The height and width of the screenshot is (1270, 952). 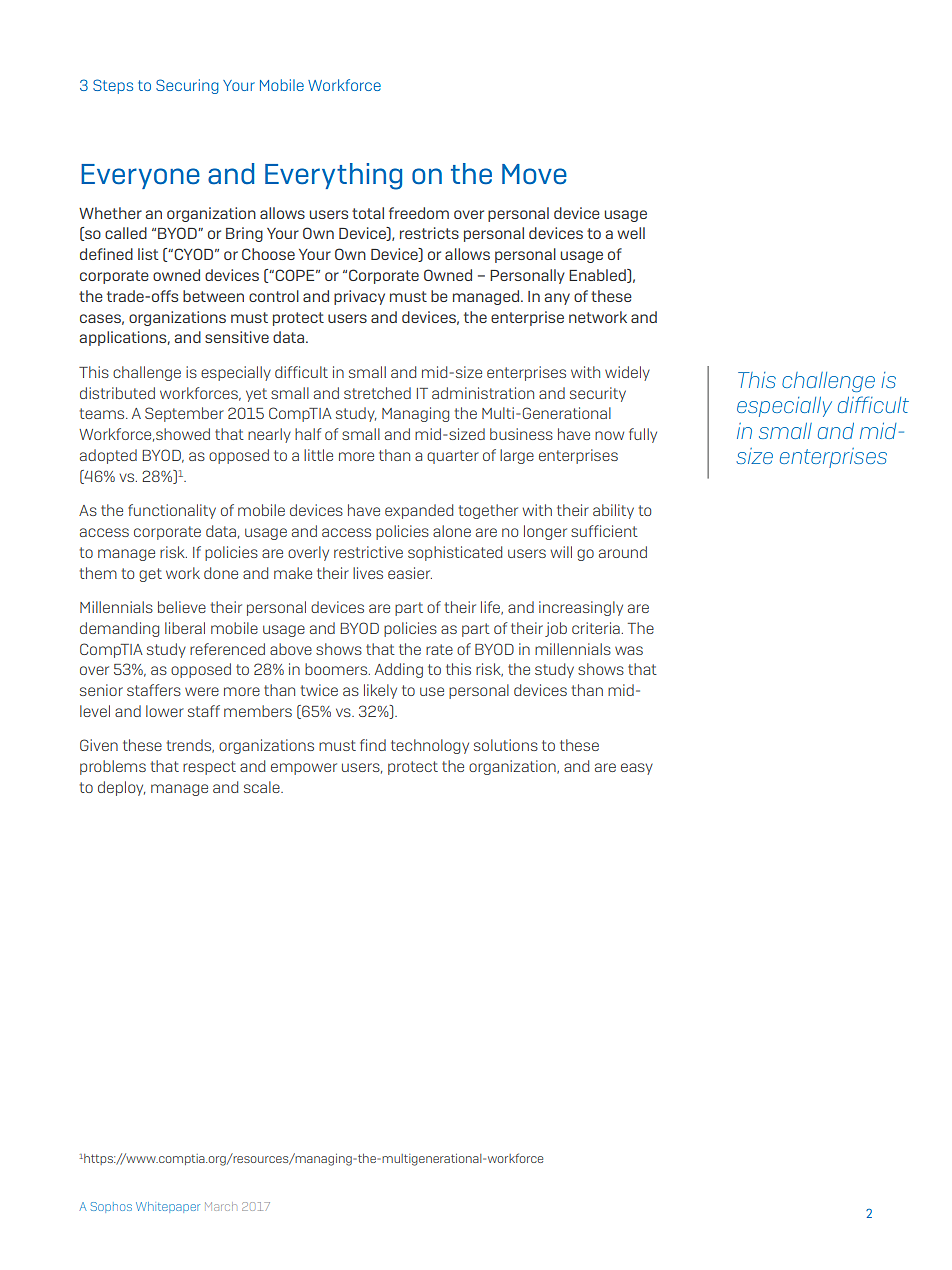 I want to click on Whitepaper, so click(x=168, y=1207).
